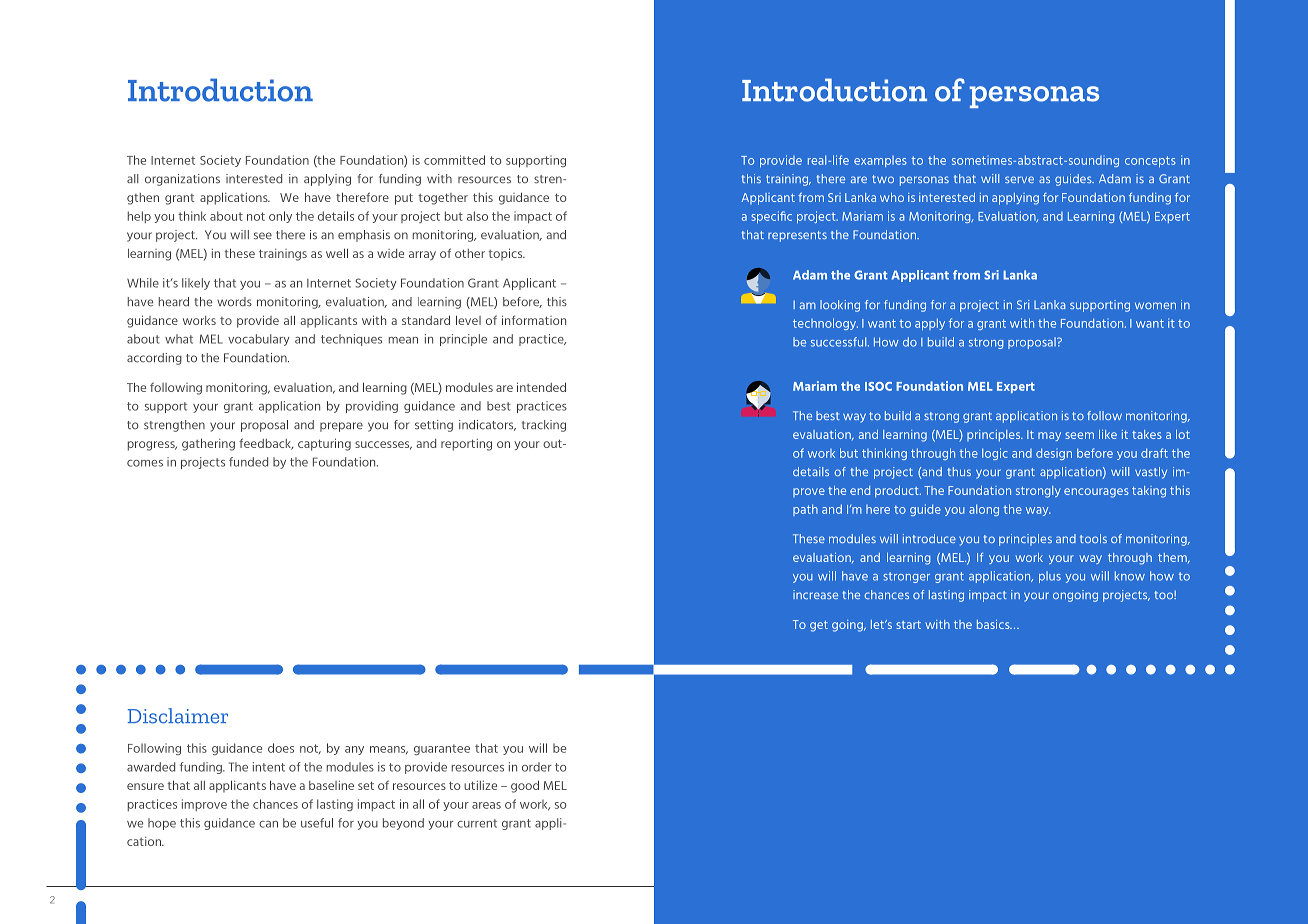  What do you see at coordinates (1096, 493) in the screenshot?
I see `encourages` at bounding box center [1096, 493].
